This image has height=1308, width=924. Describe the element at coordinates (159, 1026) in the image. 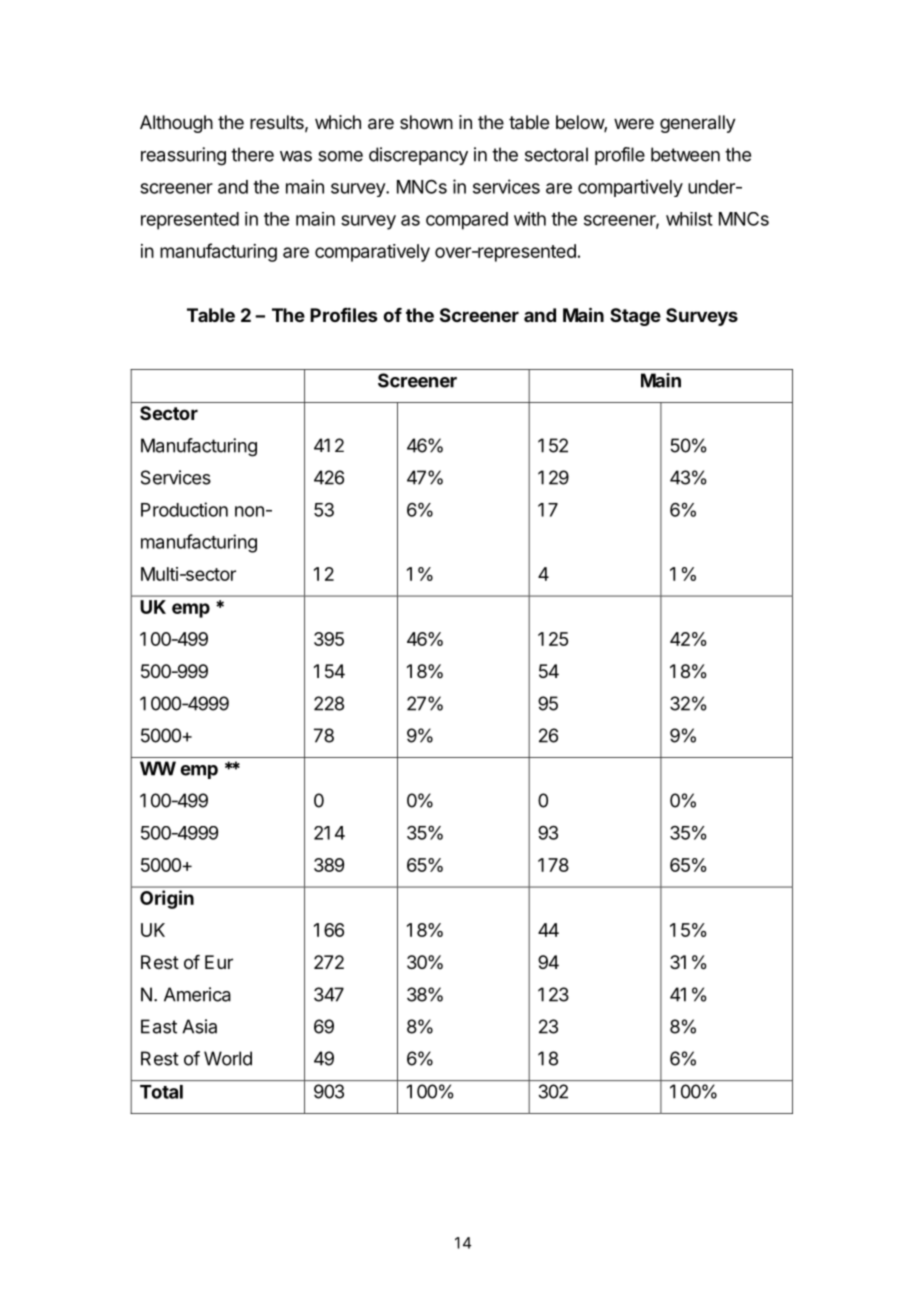

I see `East` at that location.
